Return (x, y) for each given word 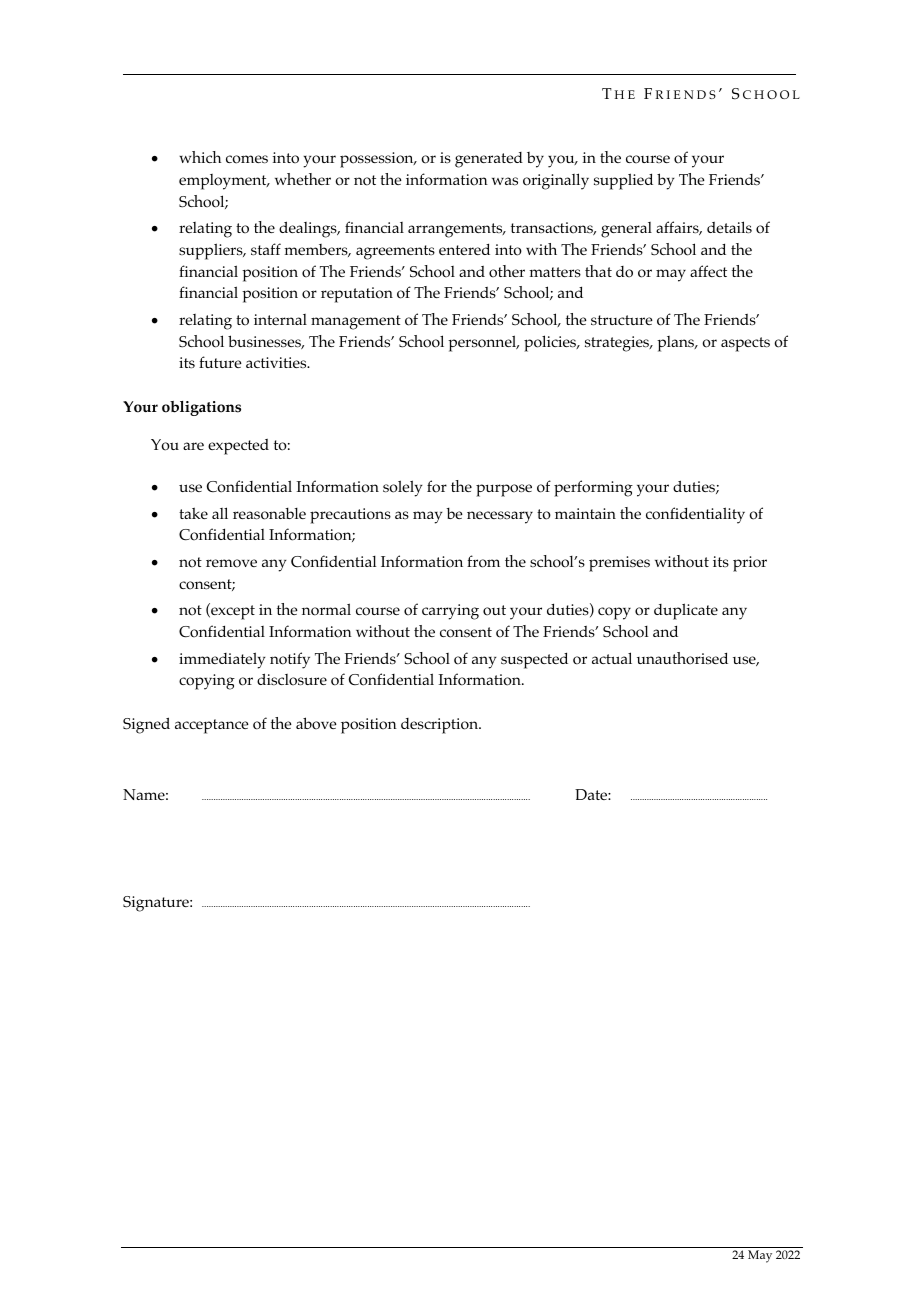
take (193, 513)
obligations (201, 408)
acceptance (212, 726)
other (507, 271)
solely (403, 488)
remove (231, 563)
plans (677, 344)
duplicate (686, 611)
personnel (483, 343)
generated (489, 160)
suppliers (212, 251)
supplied (623, 181)
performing (593, 488)
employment (224, 182)
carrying (450, 612)
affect (708, 271)
